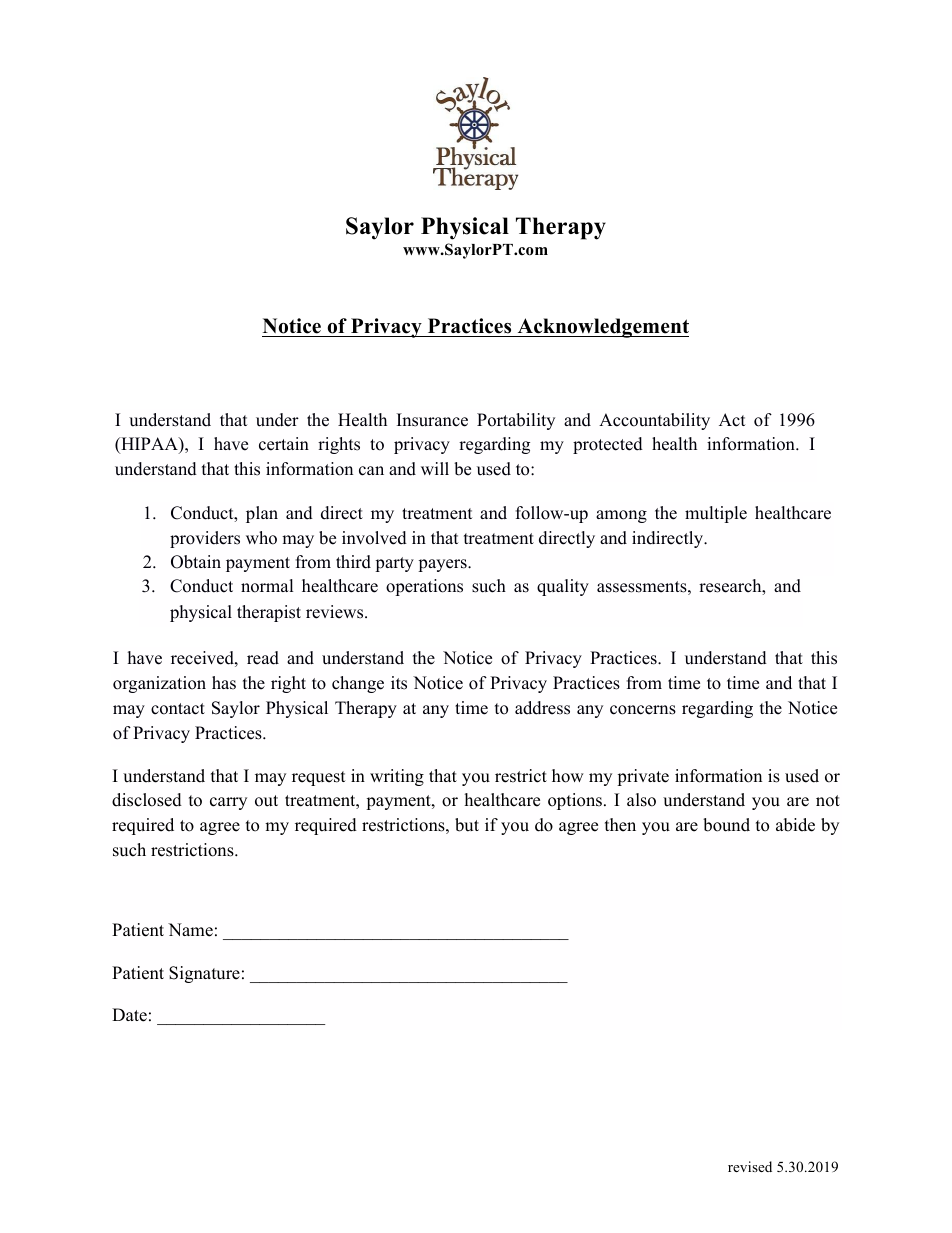 This screenshot has width=952, height=1233. Describe the element at coordinates (726, 825) in the screenshot. I see `bound` at that location.
